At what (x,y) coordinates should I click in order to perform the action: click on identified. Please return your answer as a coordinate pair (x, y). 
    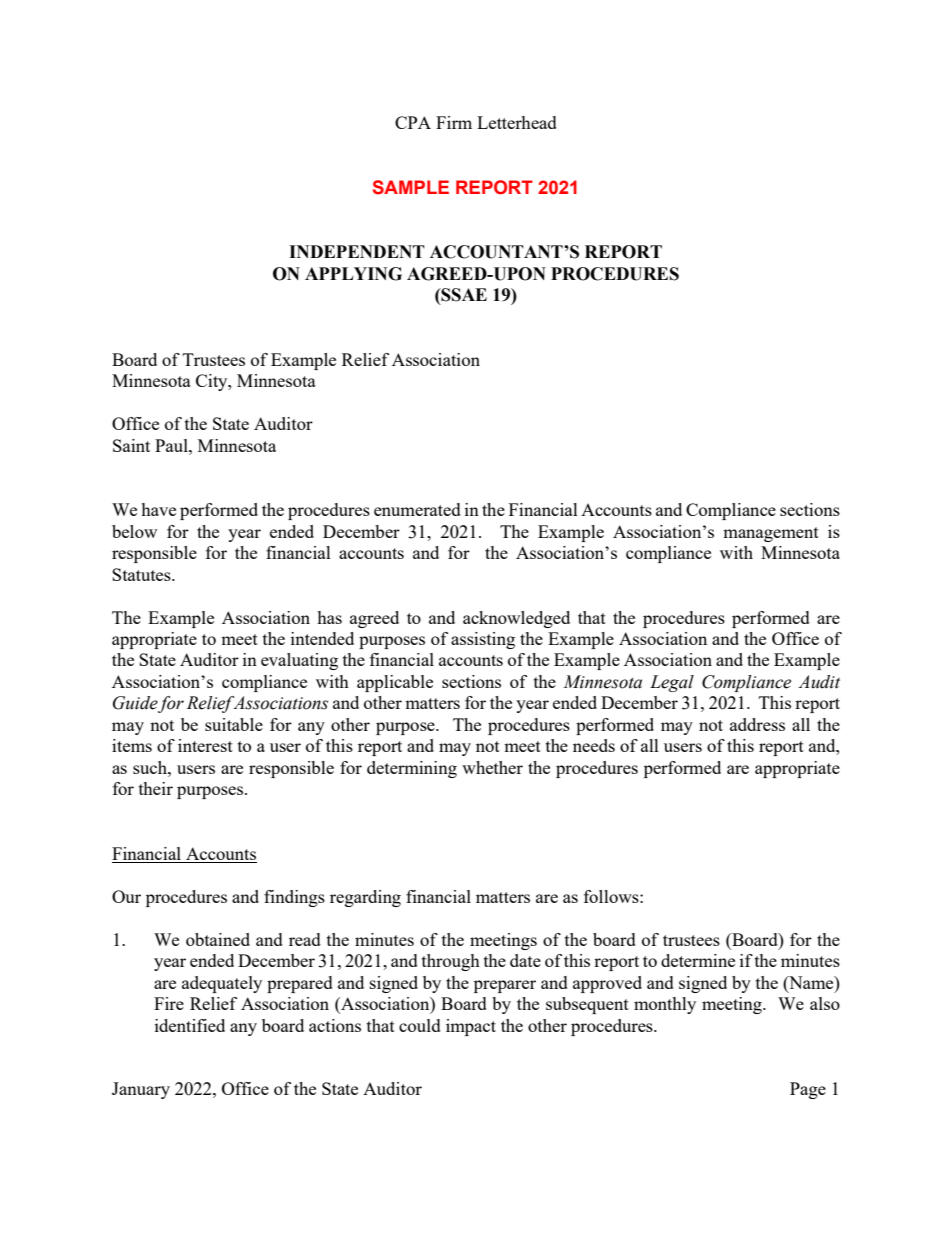
    Looking at the image, I should click on (190, 1025).
